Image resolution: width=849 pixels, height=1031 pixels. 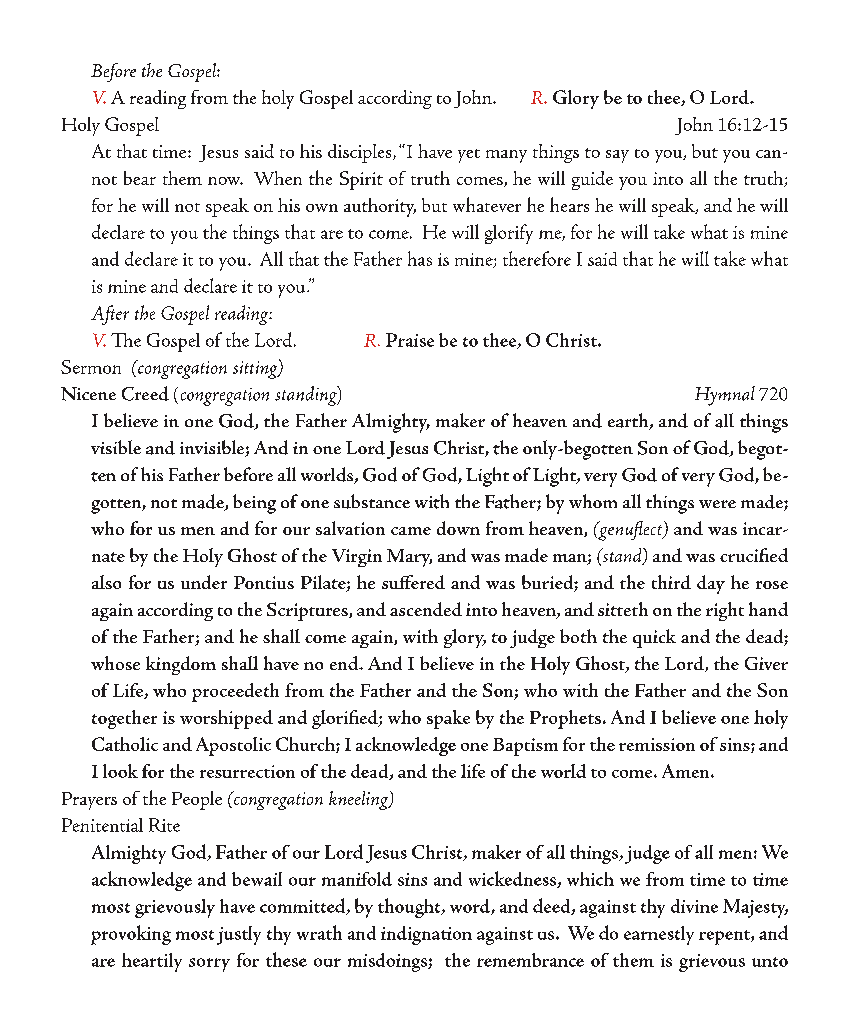 What do you see at coordinates (131, 935) in the document?
I see `provoking` at bounding box center [131, 935].
